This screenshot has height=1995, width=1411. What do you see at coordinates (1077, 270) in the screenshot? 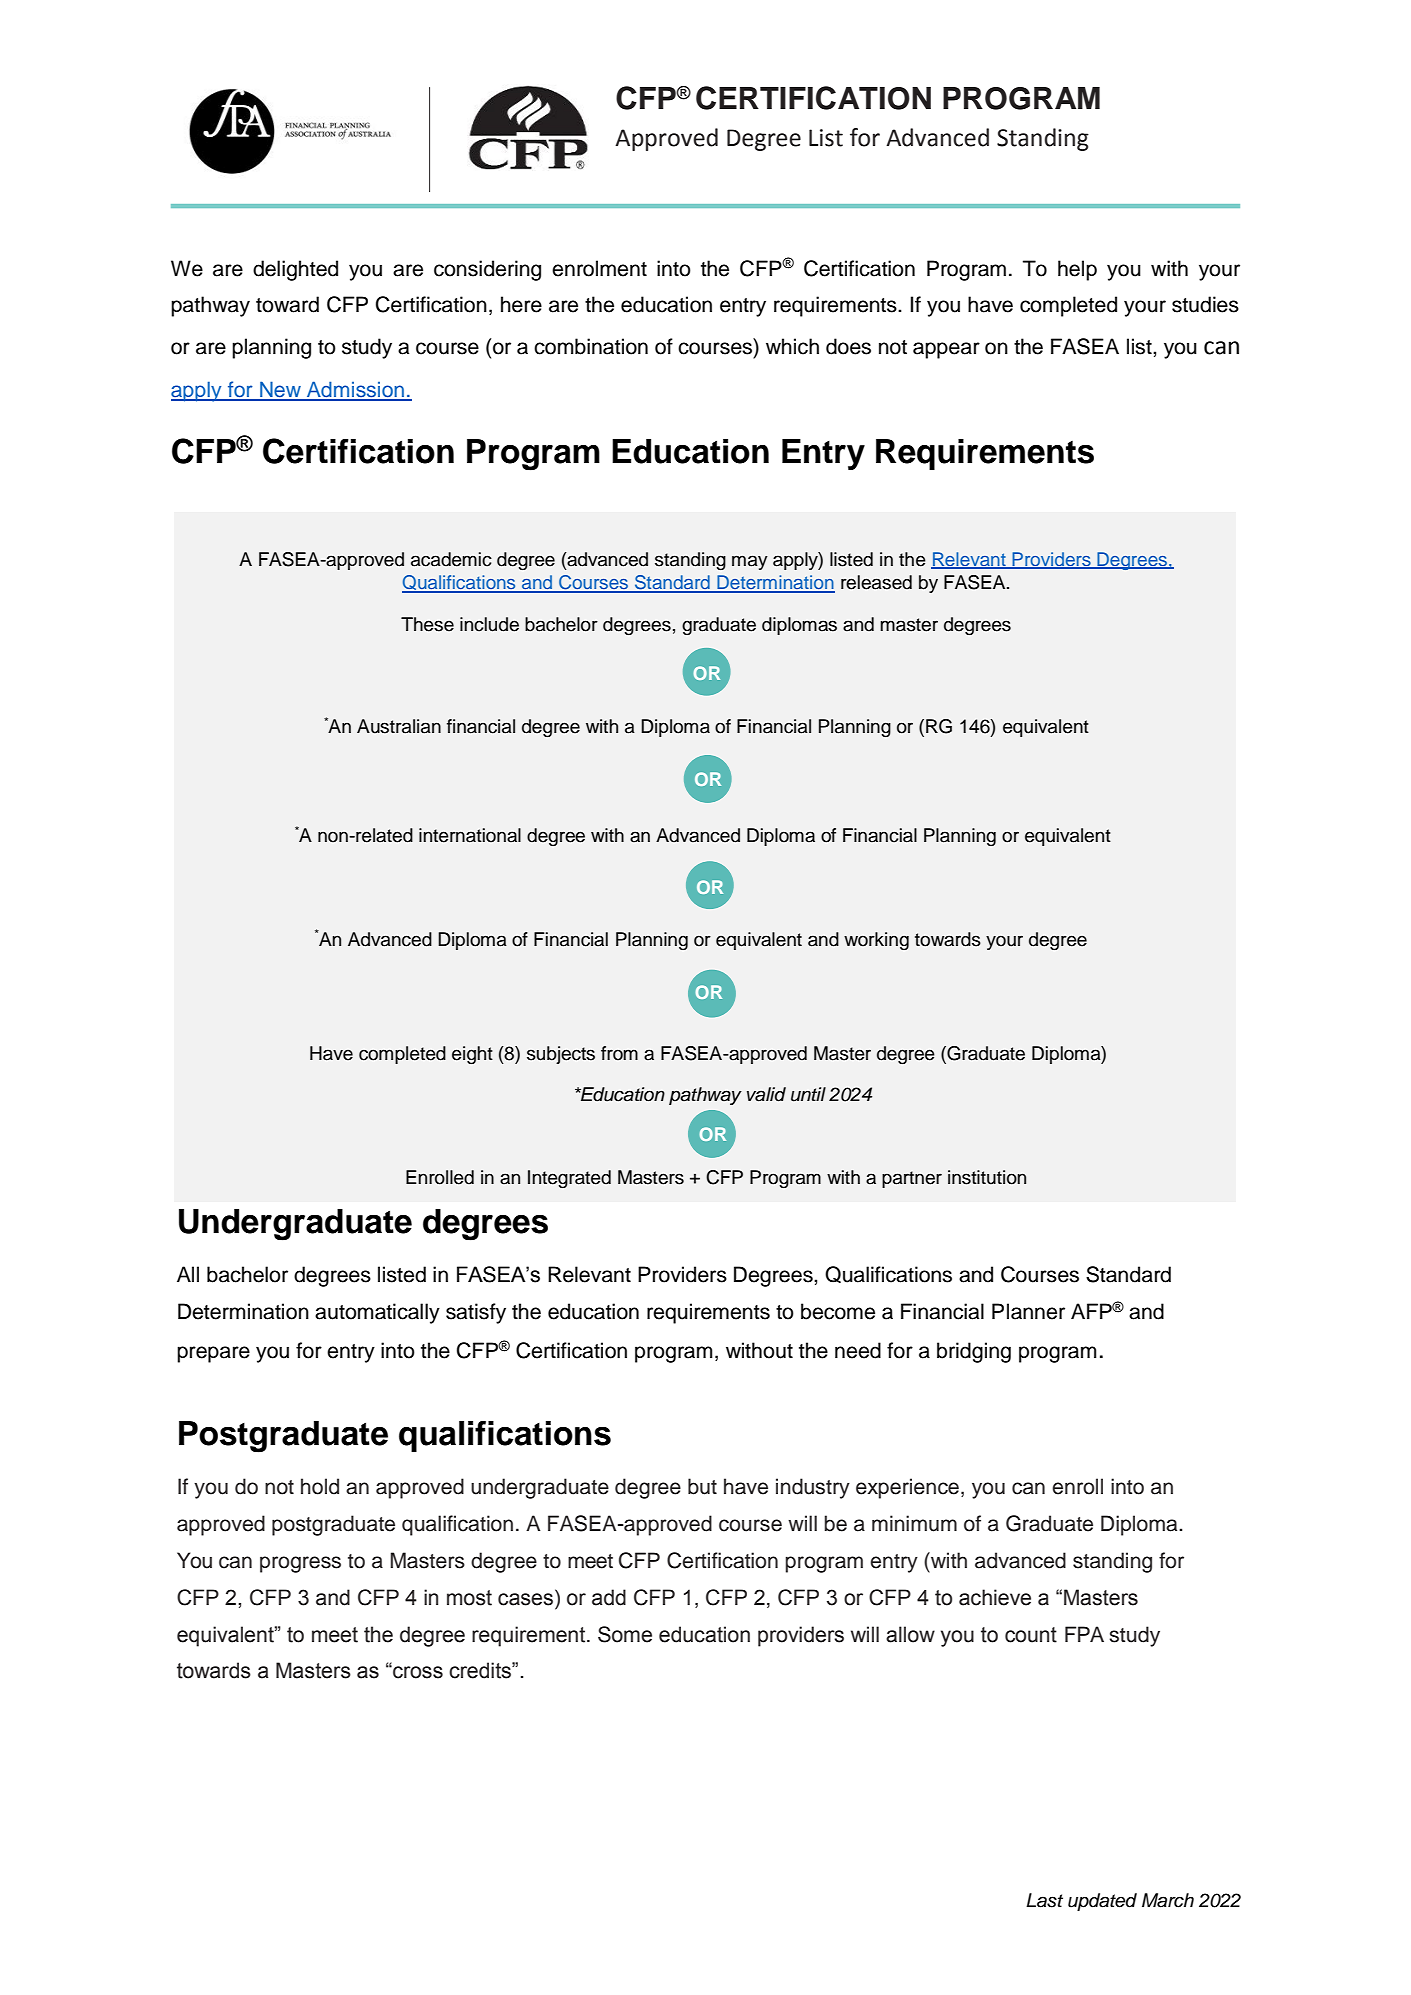
I see `help` at bounding box center [1077, 270].
